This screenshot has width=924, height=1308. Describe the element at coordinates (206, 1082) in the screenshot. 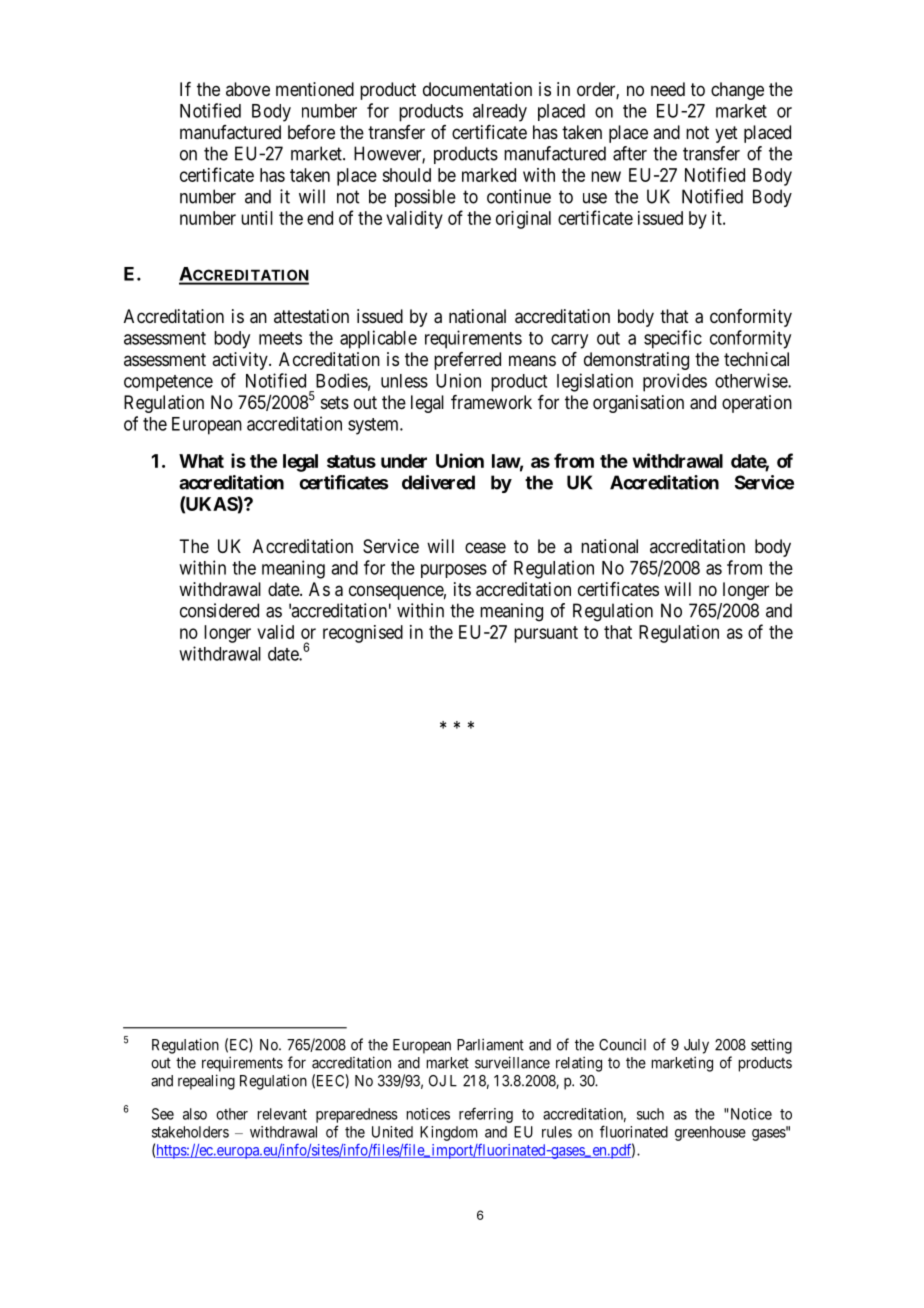

I see `repealing` at that location.
